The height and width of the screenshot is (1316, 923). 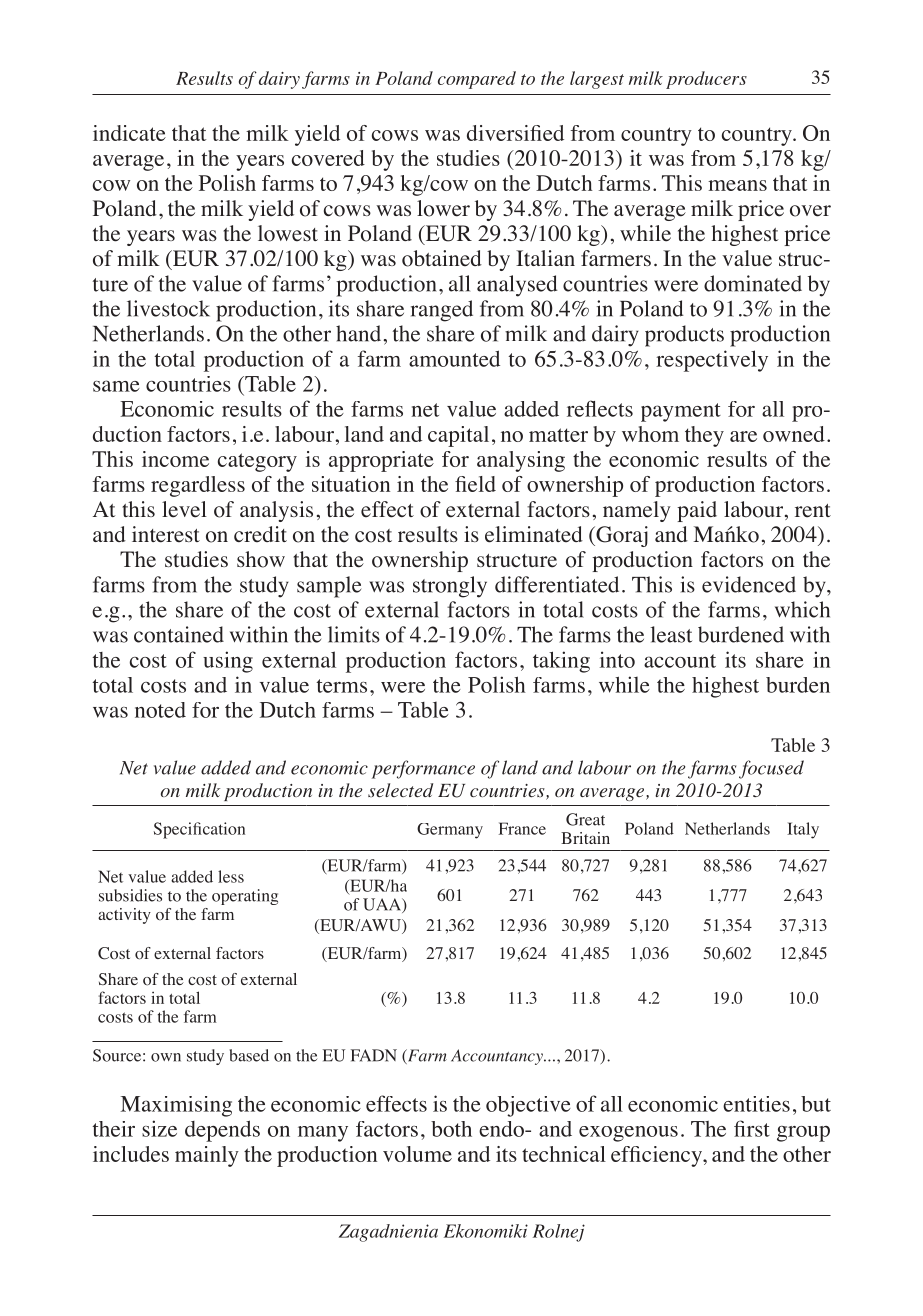 What do you see at coordinates (423, 769) in the screenshot?
I see `performance` at bounding box center [423, 769].
